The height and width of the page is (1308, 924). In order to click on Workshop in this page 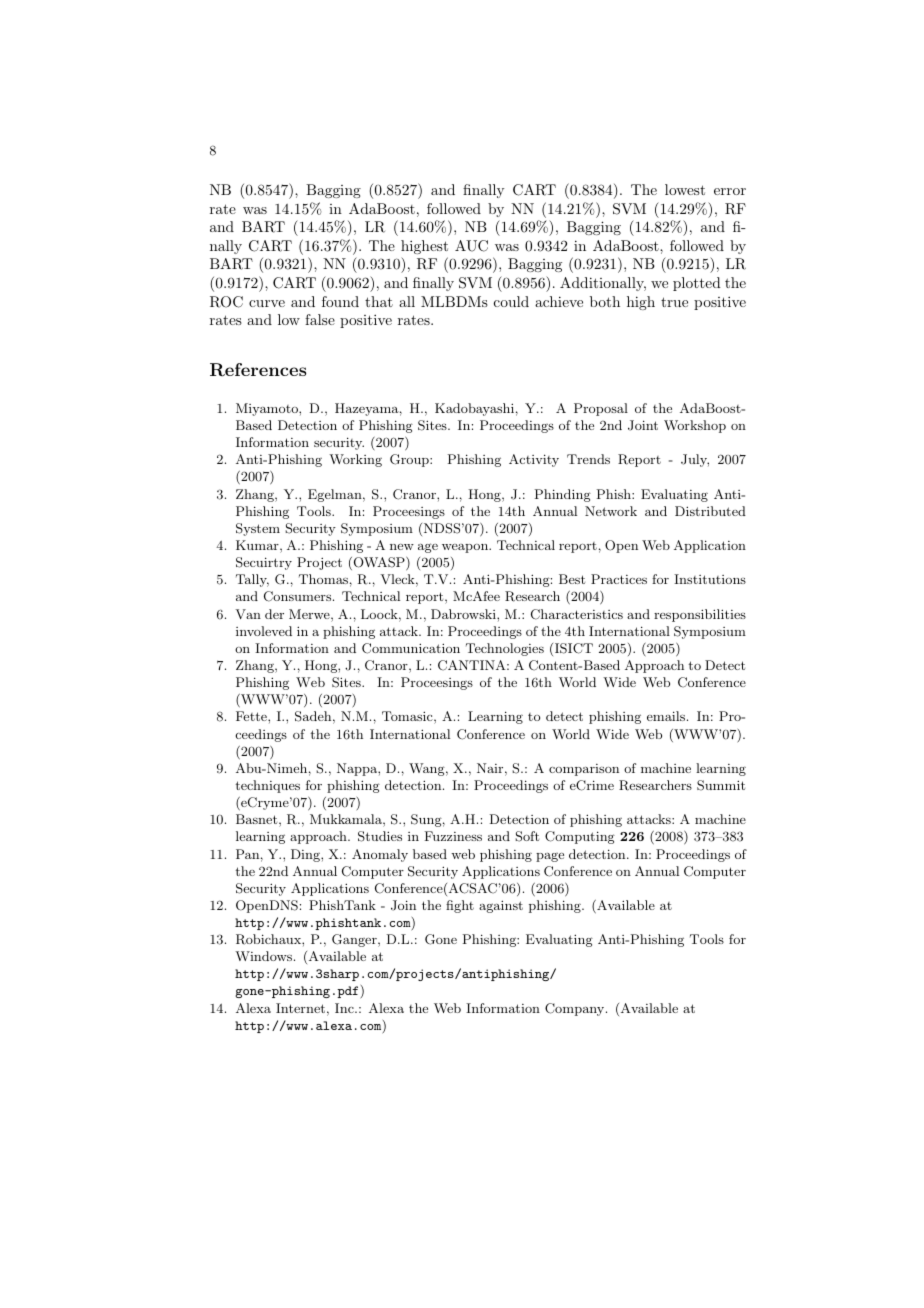, I will do `click(695, 426)`.
